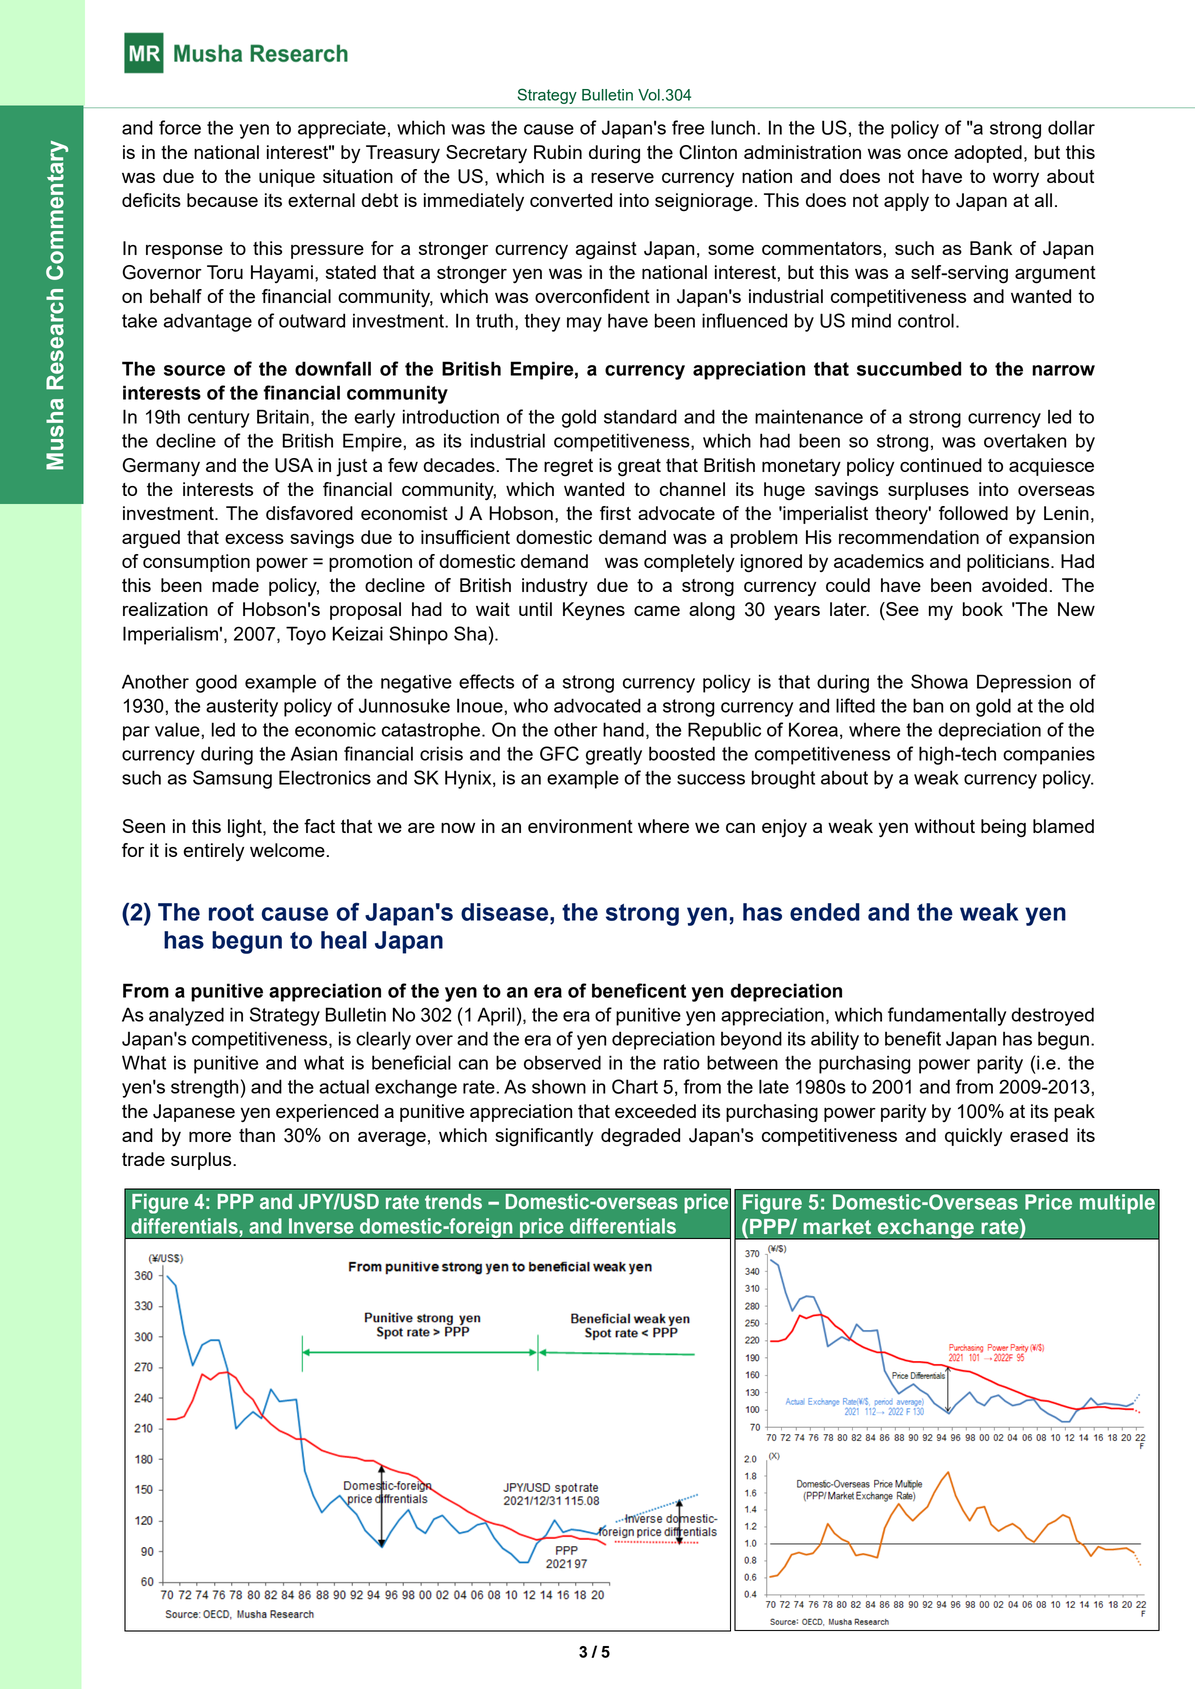 This screenshot has width=1195, height=1689. I want to click on unique, so click(287, 178).
